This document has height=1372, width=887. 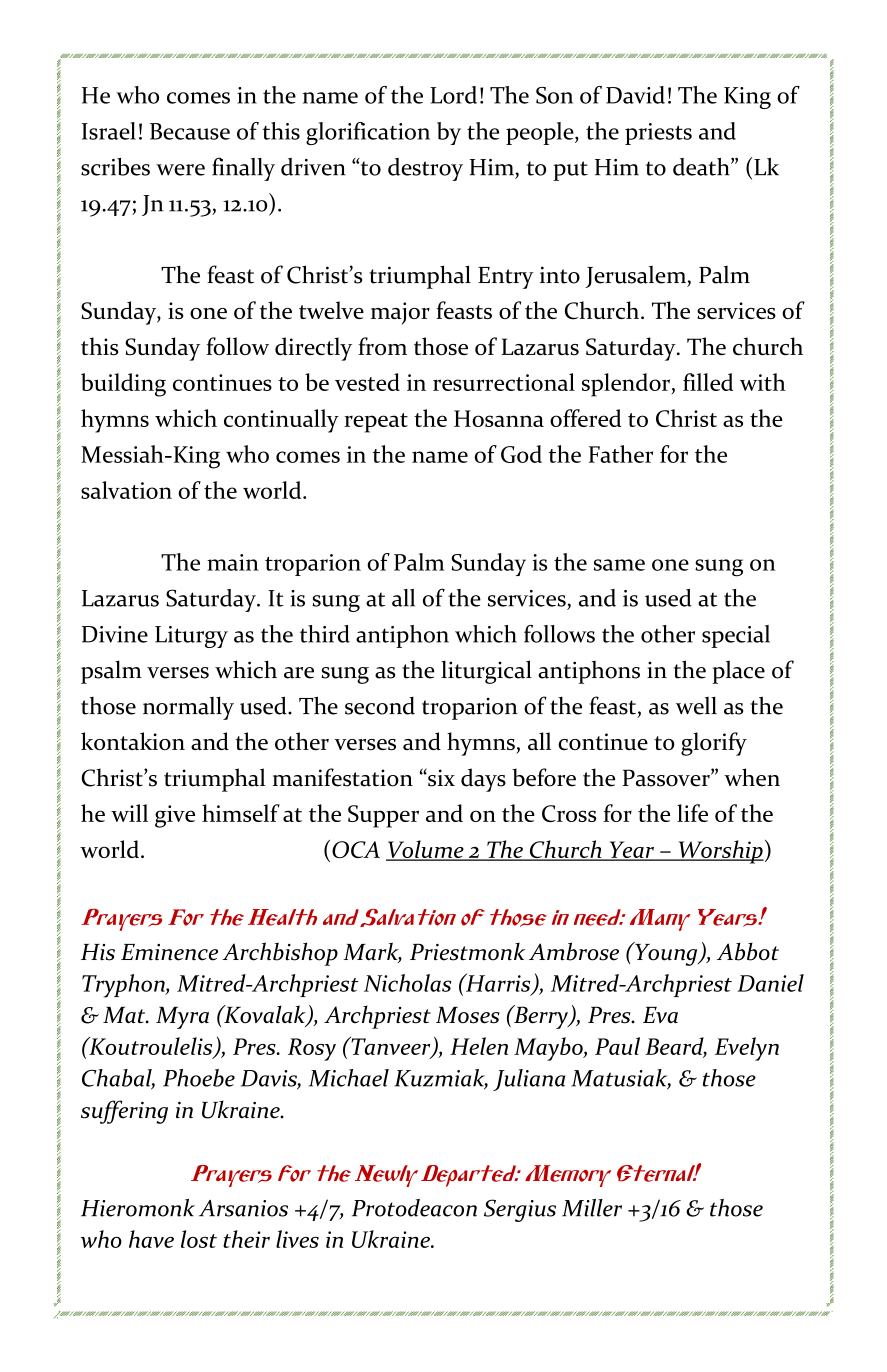 What do you see at coordinates (123, 385) in the document?
I see `building` at bounding box center [123, 385].
